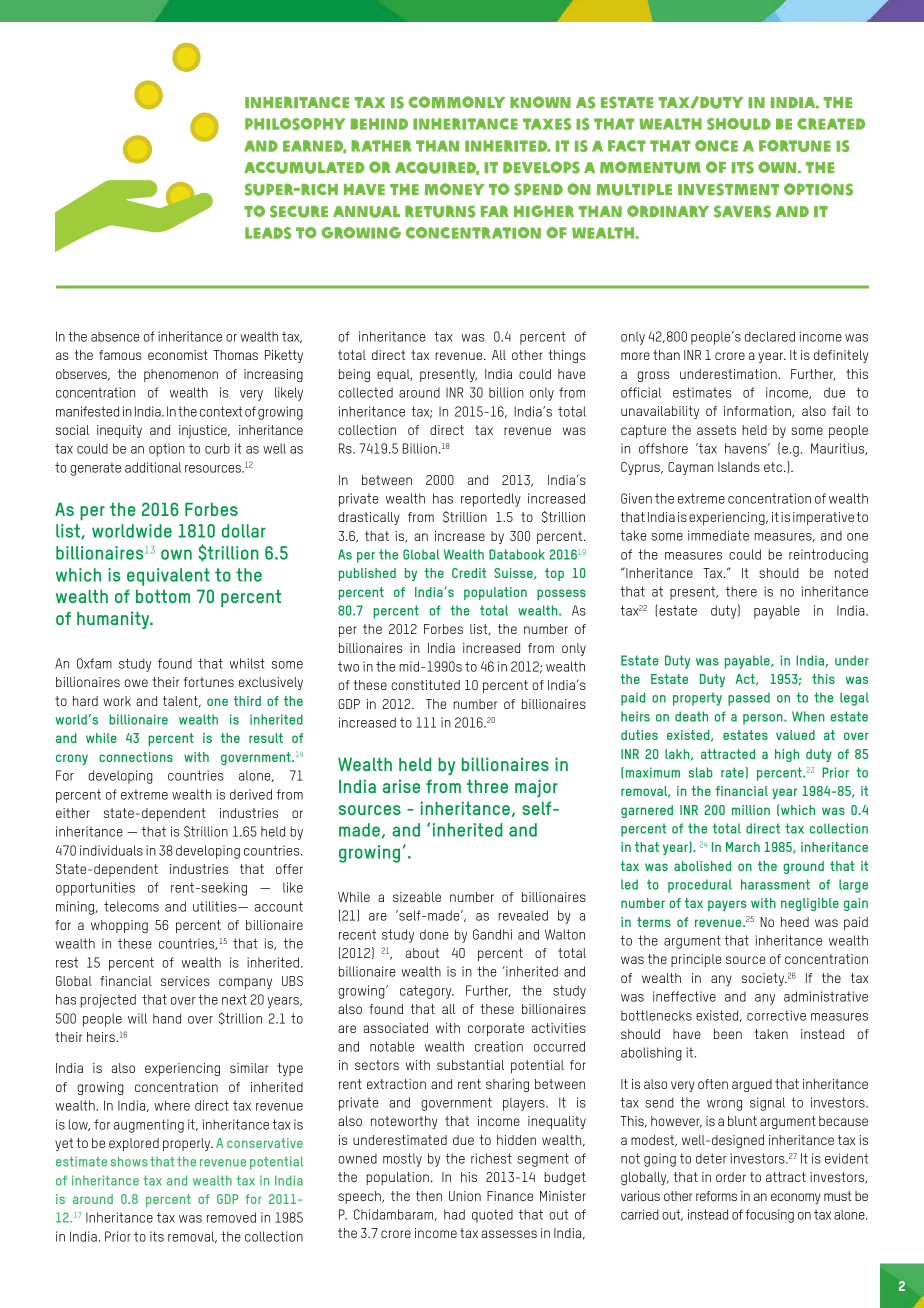 Image resolution: width=924 pixels, height=1308 pixels. I want to click on Union, so click(465, 1196).
